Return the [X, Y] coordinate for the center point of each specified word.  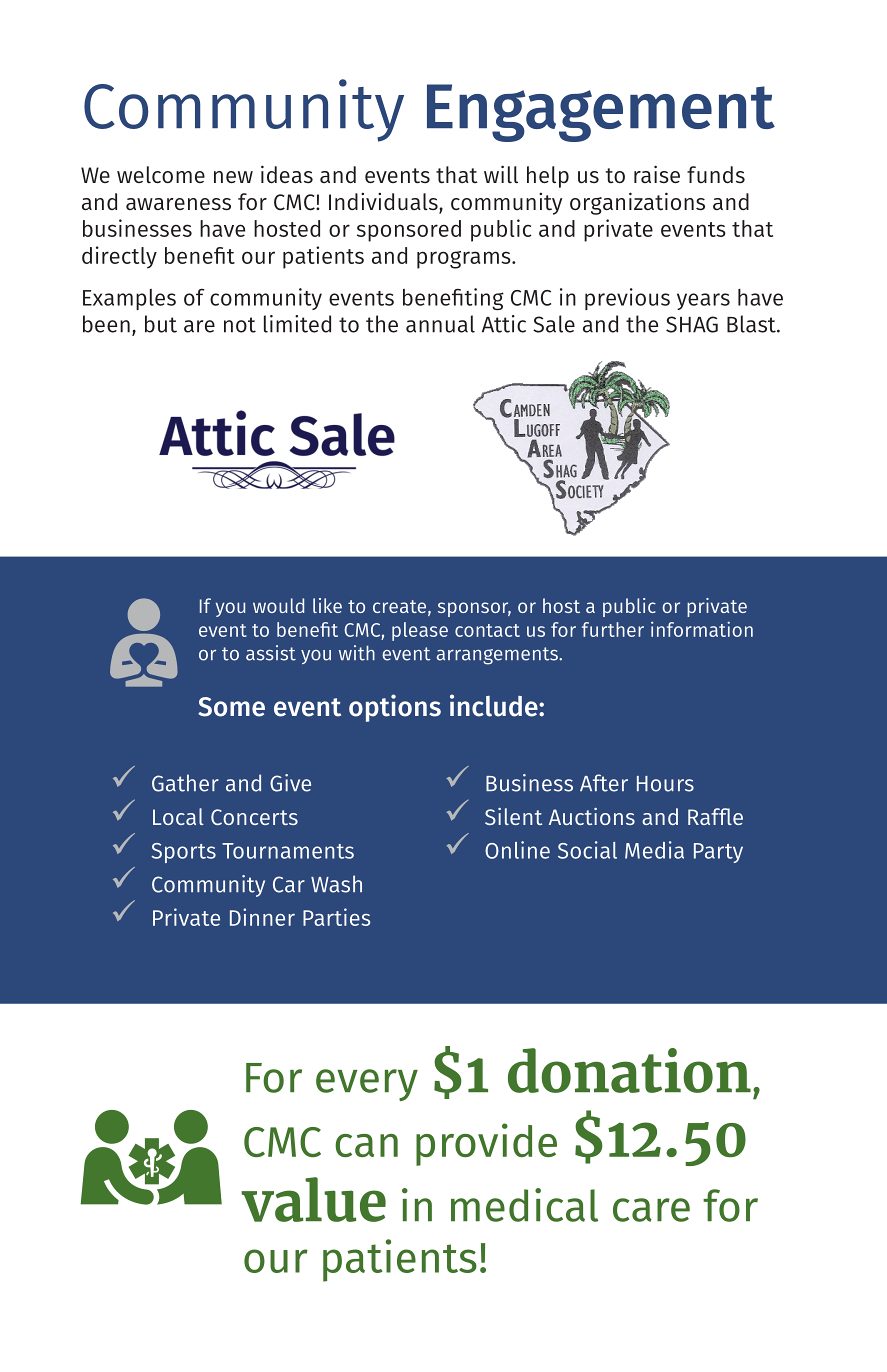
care [651, 1210]
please [420, 631]
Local [178, 816]
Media [654, 850]
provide [486, 1144]
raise [657, 174]
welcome [161, 175]
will [501, 174]
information [702, 629]
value [313, 1199]
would [278, 605]
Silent [513, 816]
